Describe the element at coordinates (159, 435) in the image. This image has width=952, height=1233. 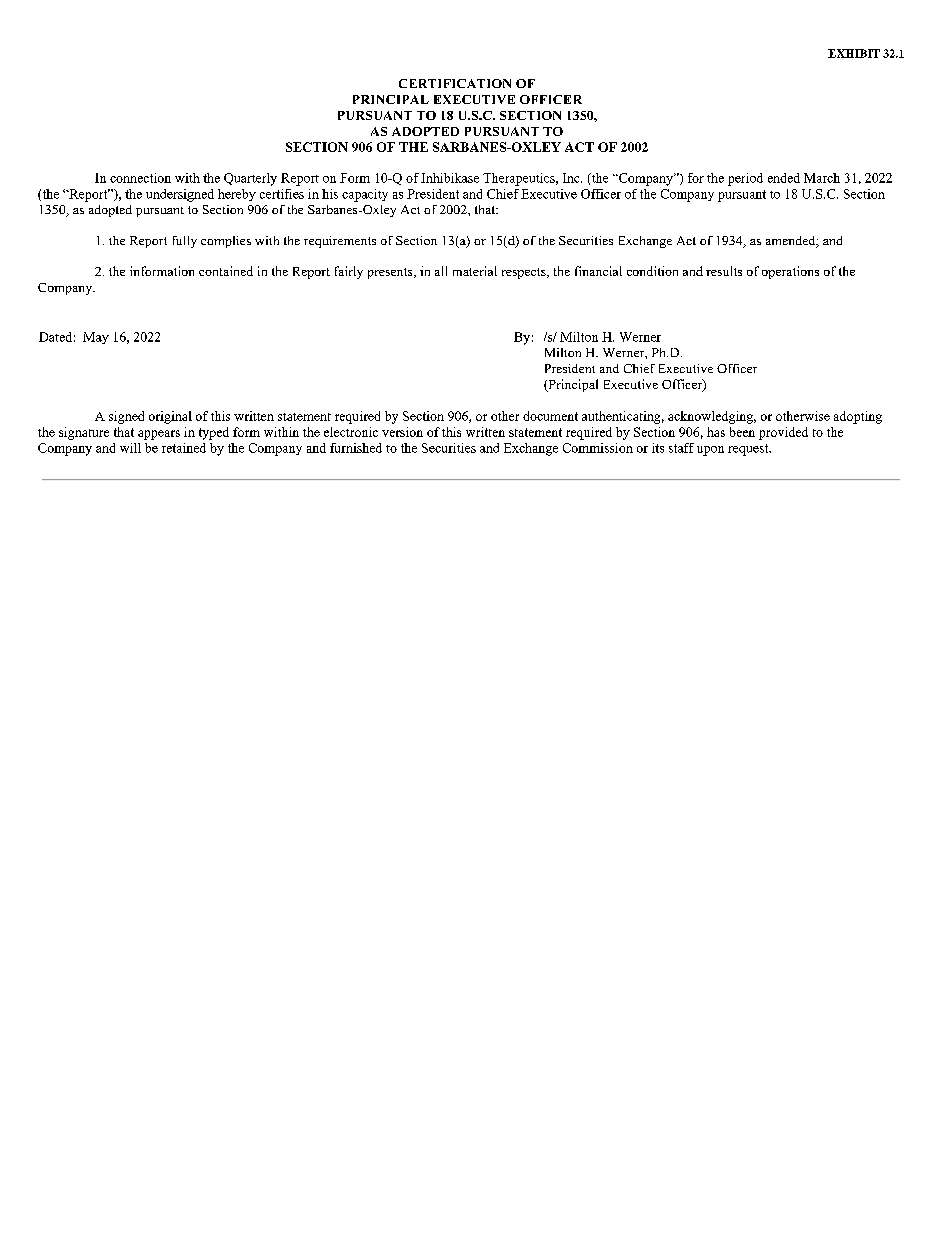
I see `appears` at that location.
